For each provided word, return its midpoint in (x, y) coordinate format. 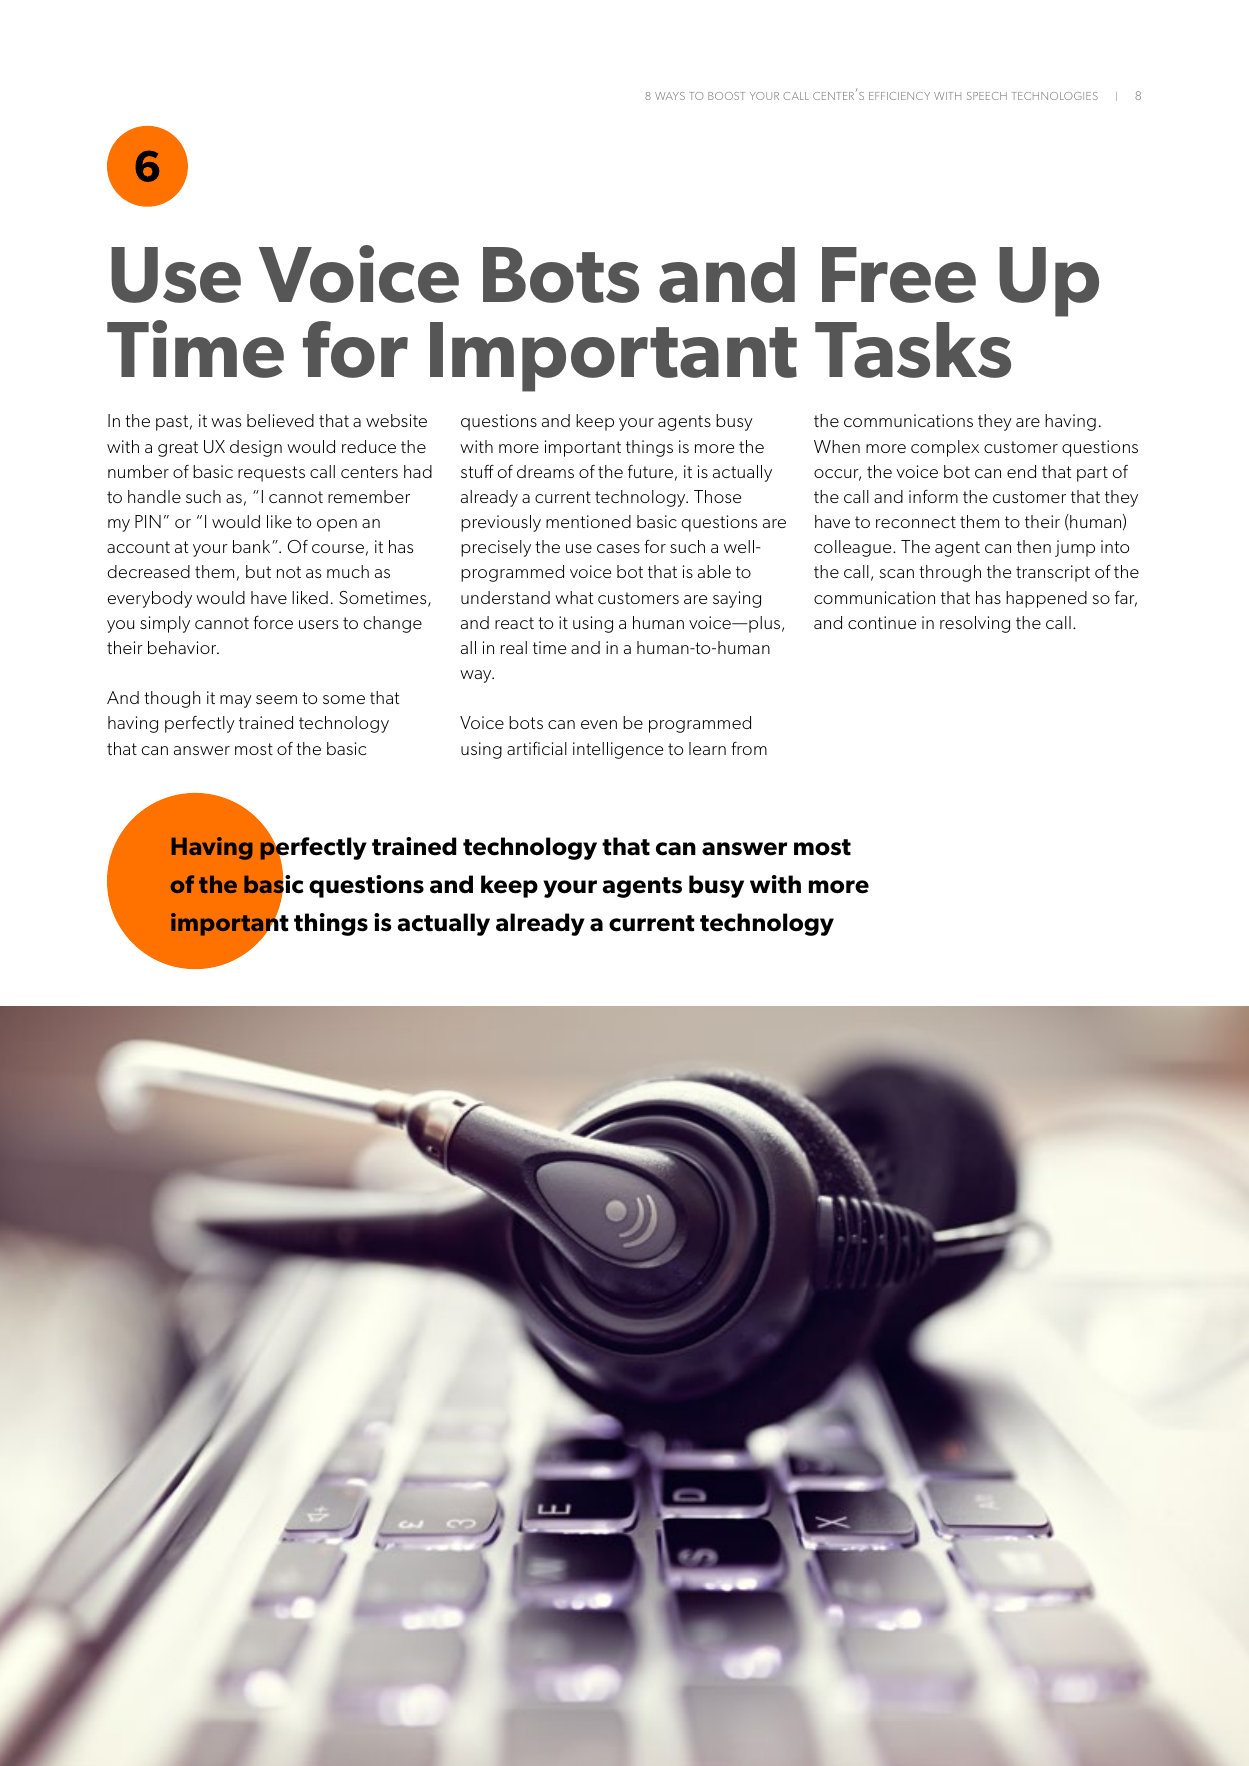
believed (280, 420)
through (950, 573)
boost (726, 96)
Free (899, 275)
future (650, 471)
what (574, 597)
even (599, 724)
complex (945, 448)
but (258, 571)
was (226, 422)
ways (670, 96)
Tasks (913, 350)
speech (987, 96)
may (236, 701)
